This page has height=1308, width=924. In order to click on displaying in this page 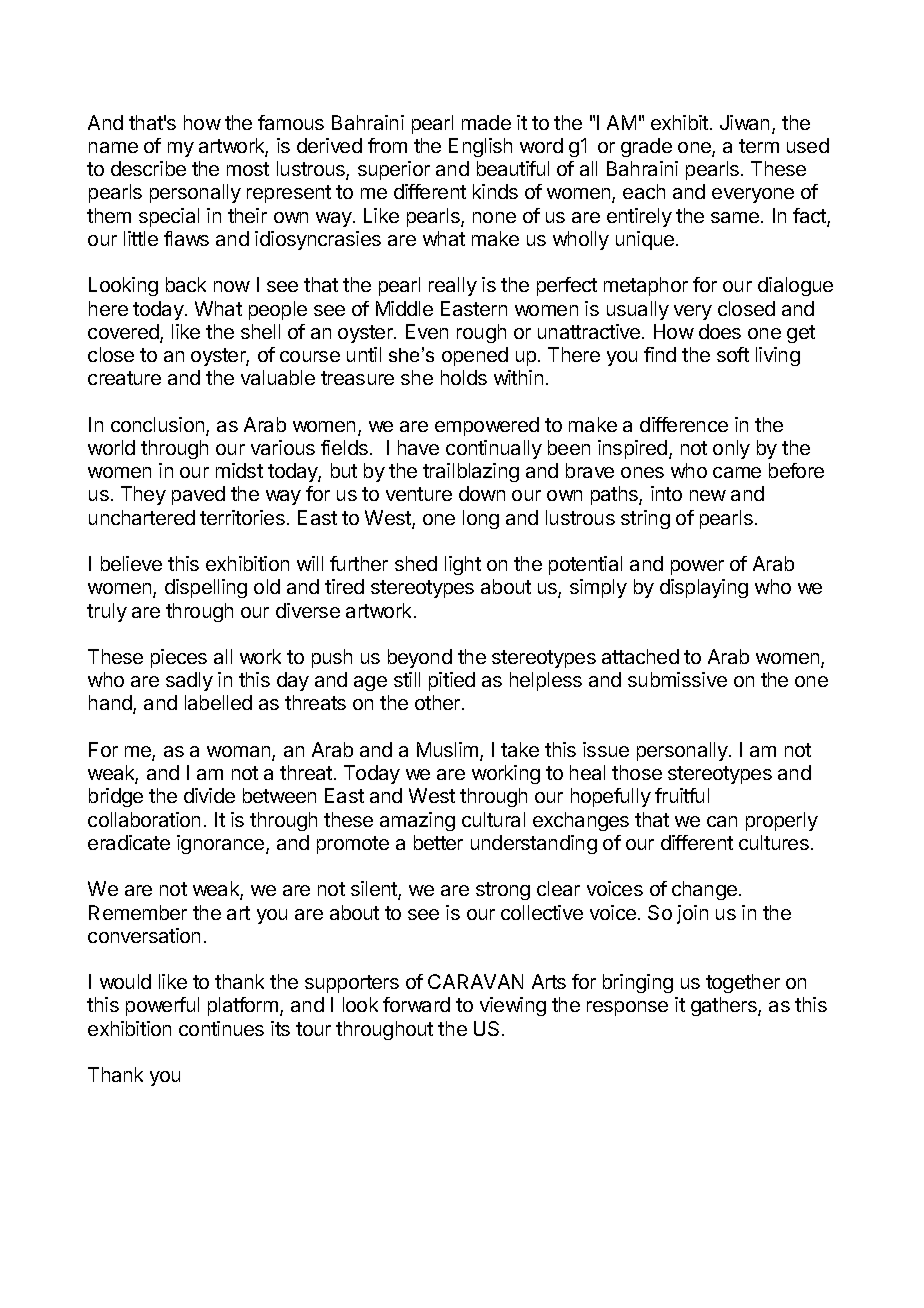, I will do `click(704, 588)`.
